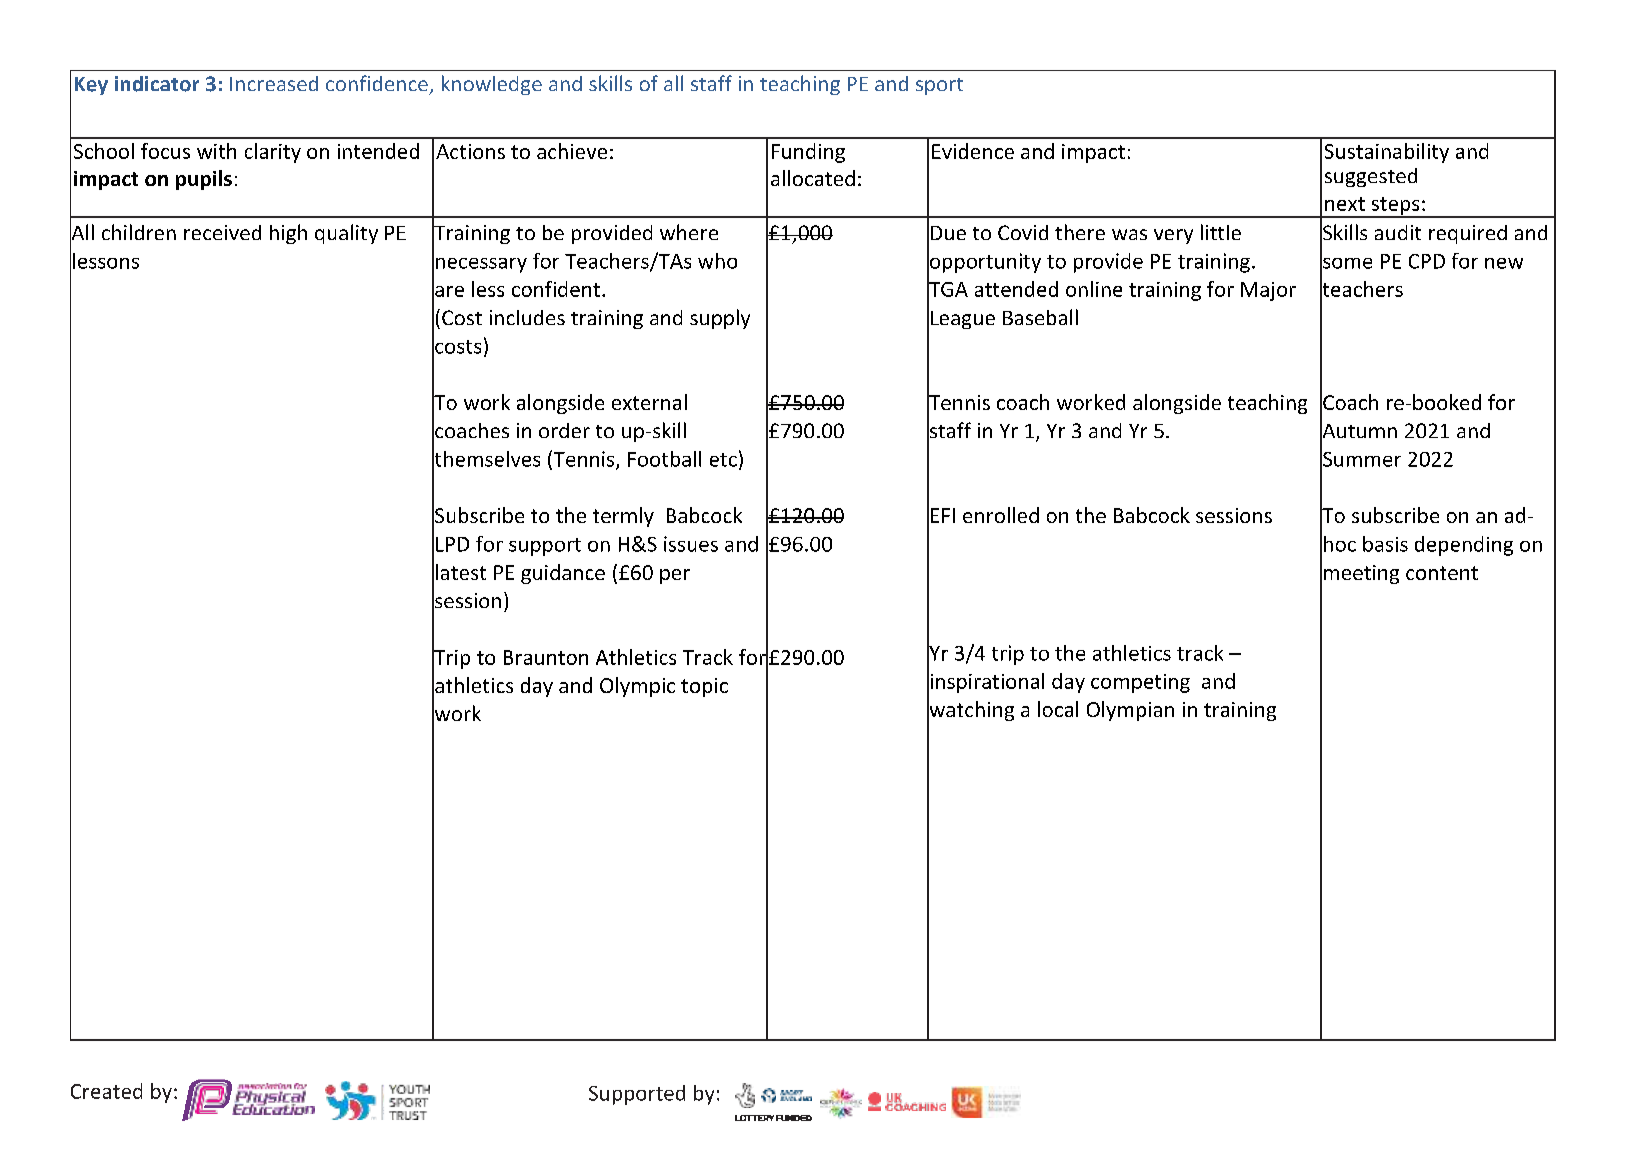 The width and height of the page is (1626, 1150). What do you see at coordinates (1058, 709) in the page?
I see `local` at bounding box center [1058, 709].
